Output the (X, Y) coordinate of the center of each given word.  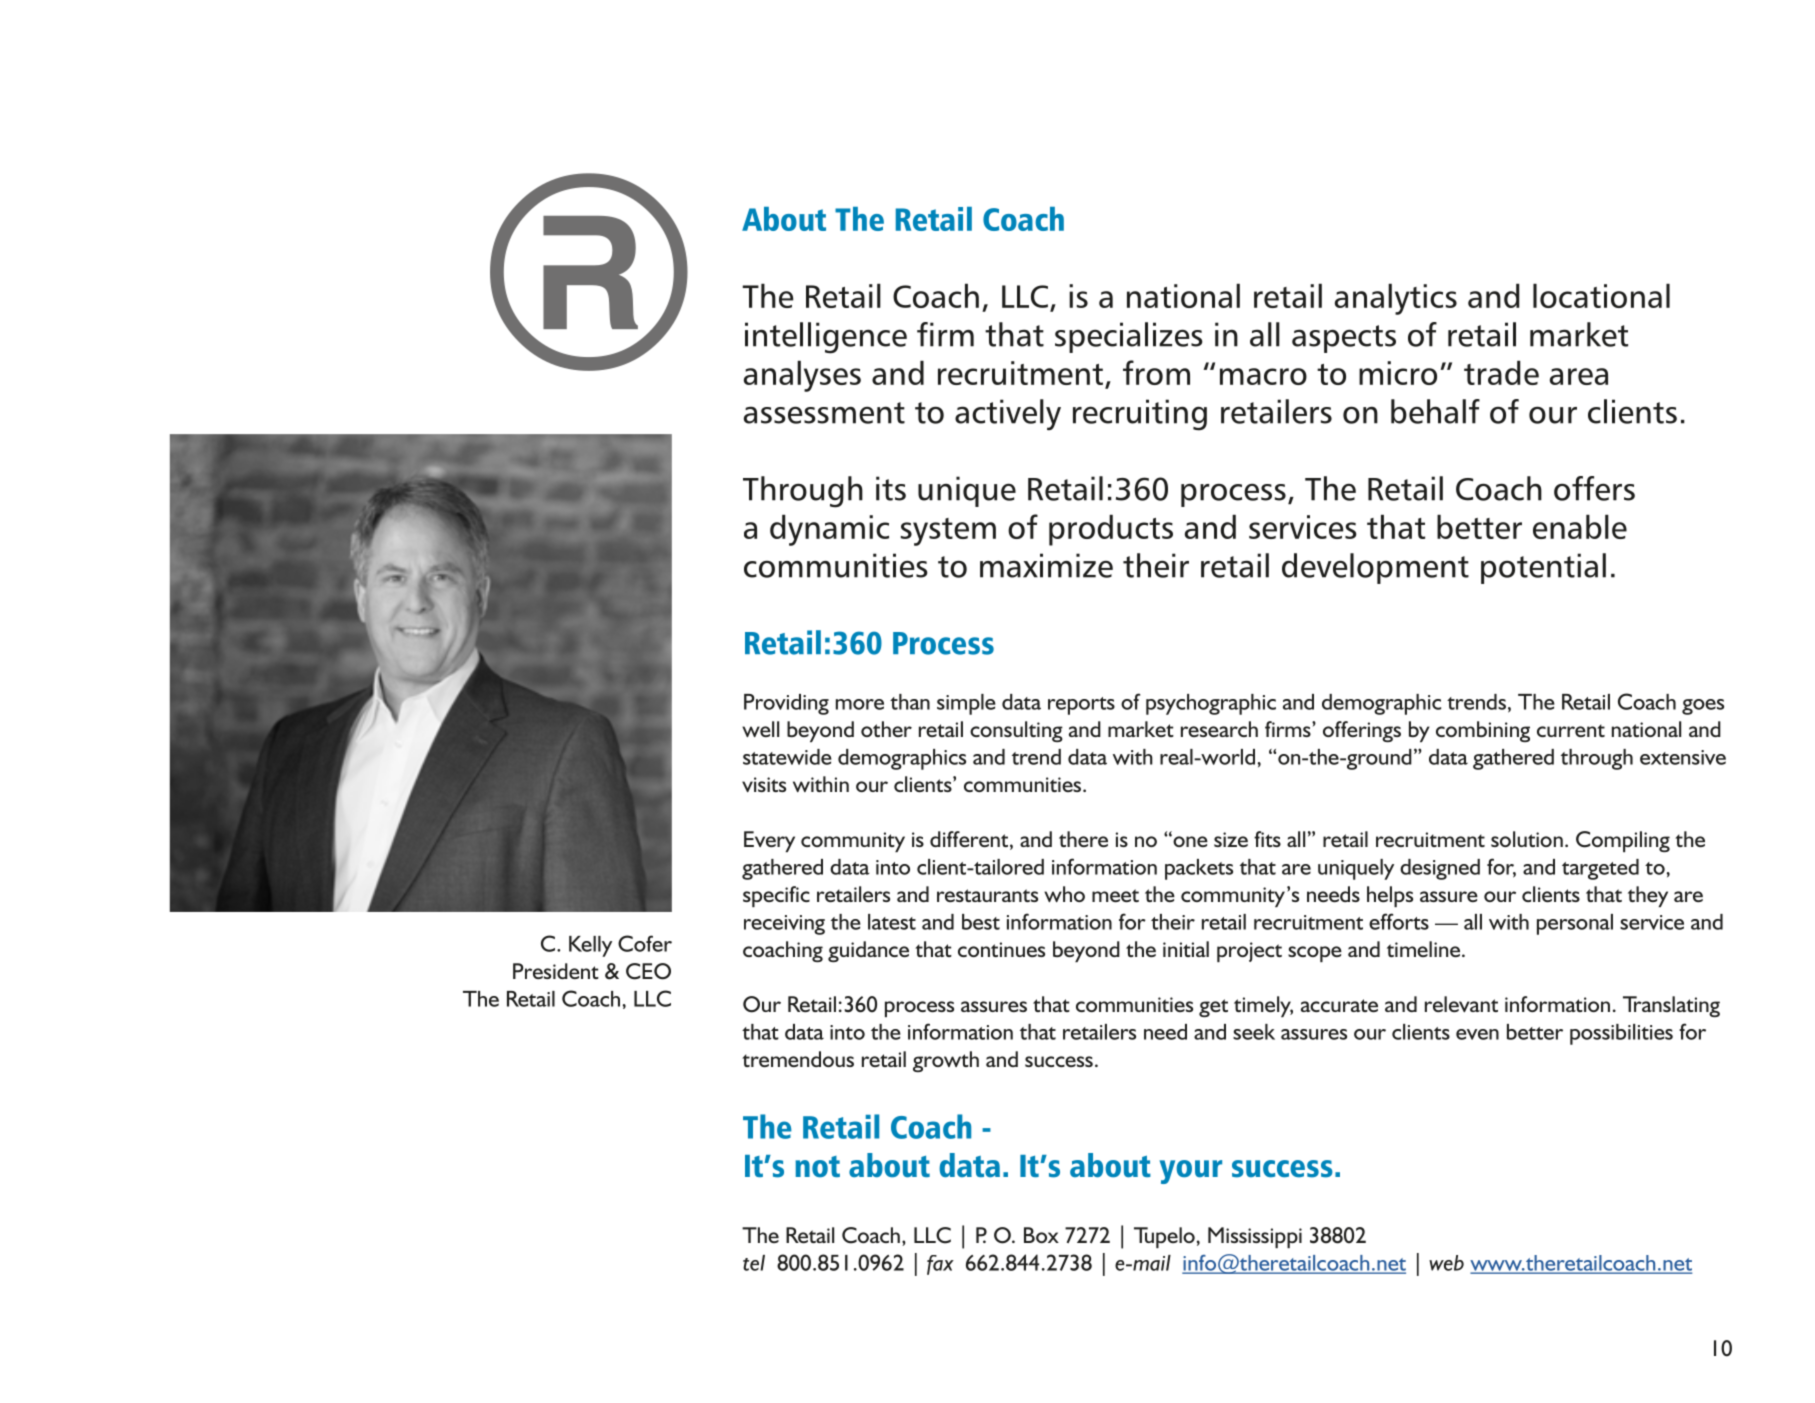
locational (1601, 295)
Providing (786, 704)
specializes (1129, 337)
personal (1575, 924)
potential (1543, 568)
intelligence (826, 338)
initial (1186, 949)
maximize (1046, 565)
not (817, 1166)
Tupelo (1164, 1237)
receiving (784, 925)
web (1446, 1263)
